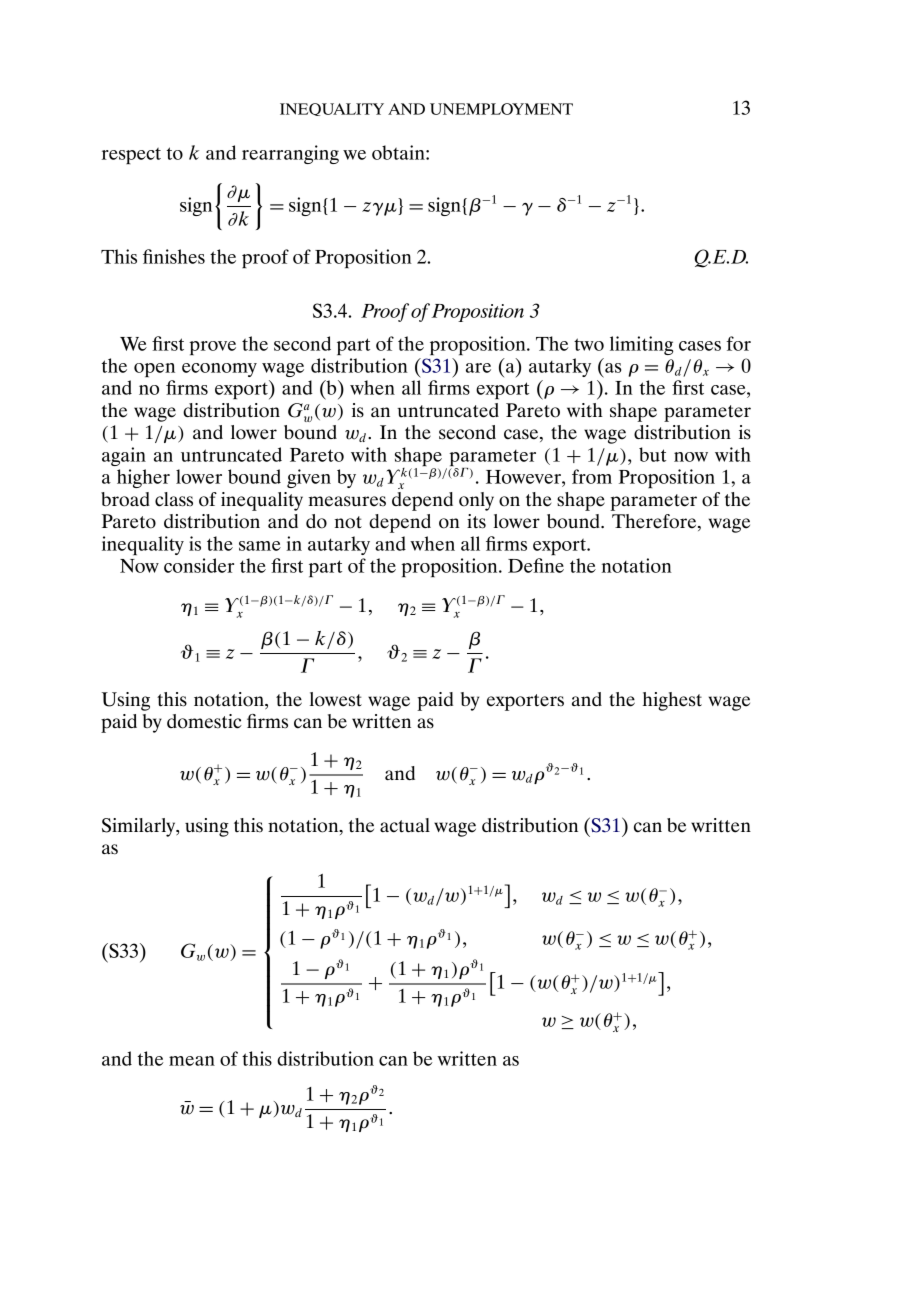  Describe the element at coordinates (174, 499) in the document. I see `class` at that location.
